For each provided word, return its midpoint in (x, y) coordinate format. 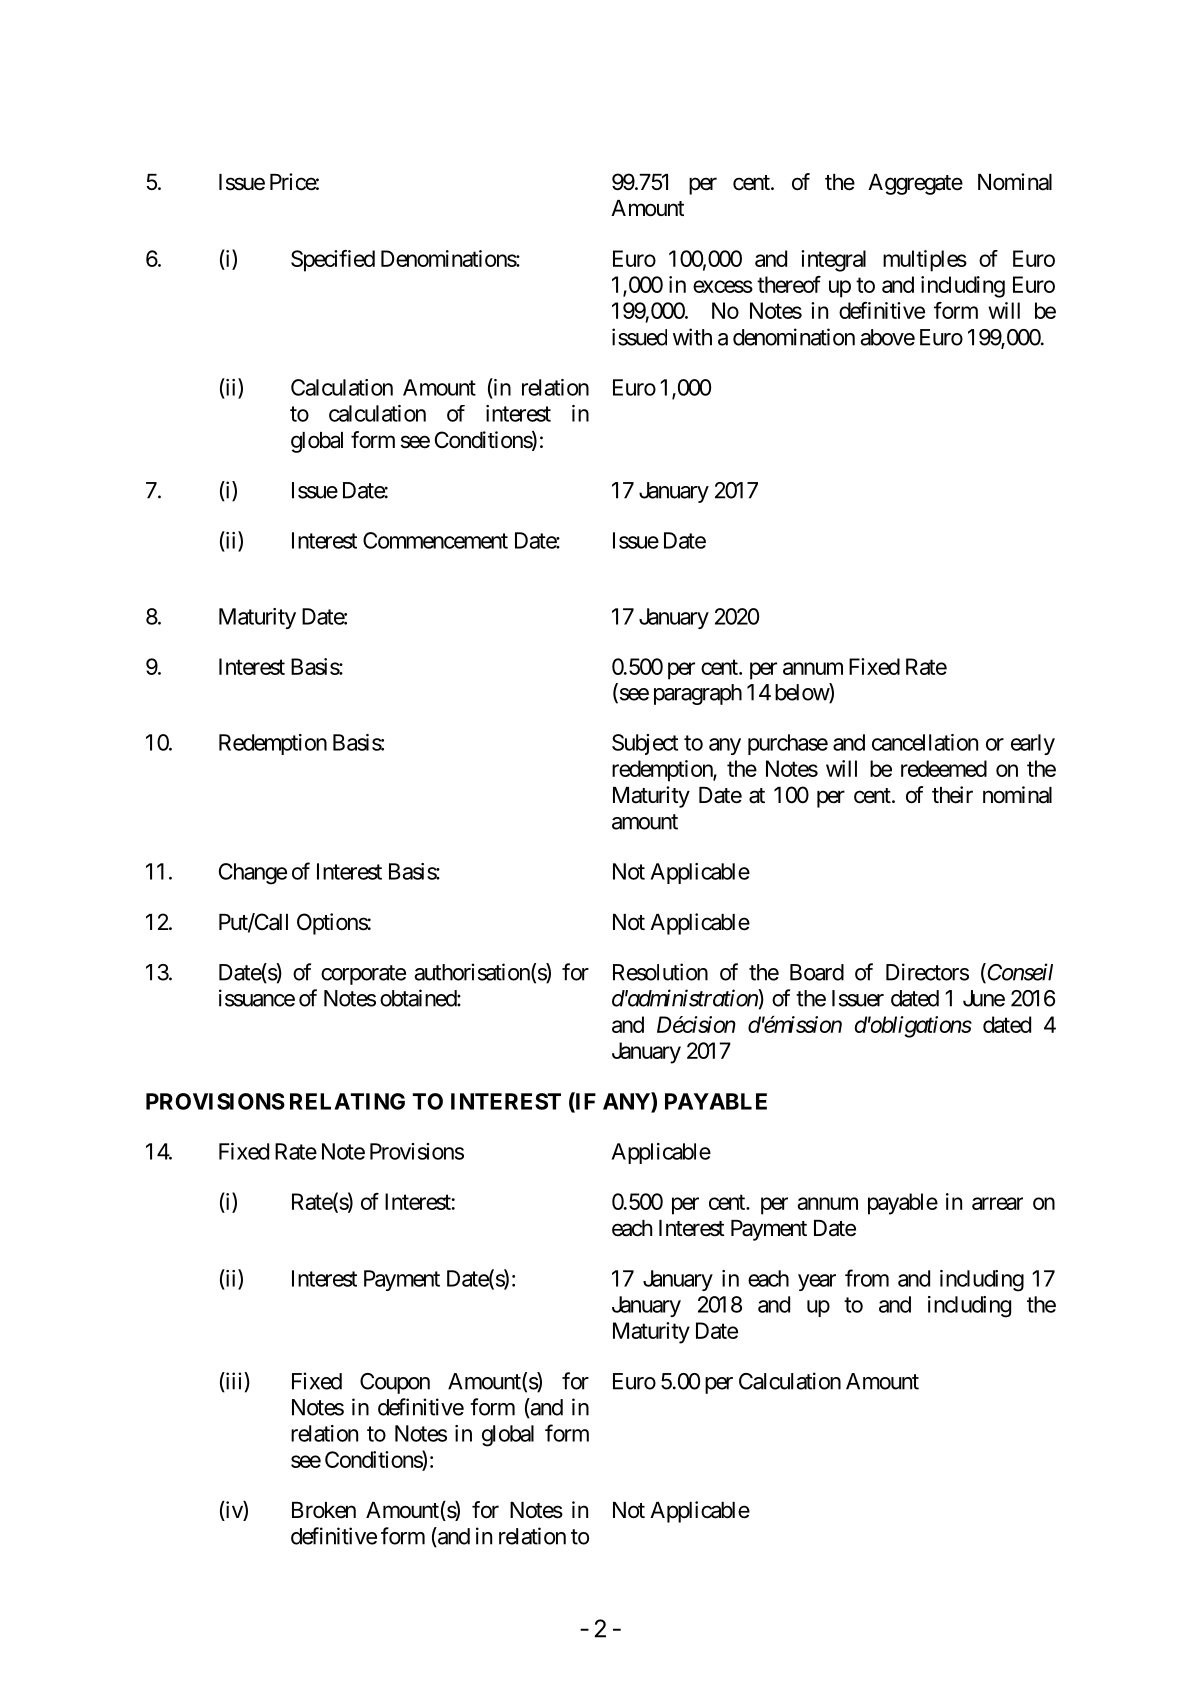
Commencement (435, 540)
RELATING (347, 1101)
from (867, 1278)
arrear (997, 1203)
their (952, 795)
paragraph (698, 694)
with (692, 337)
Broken (324, 1510)
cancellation (925, 742)
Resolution (660, 972)
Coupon (395, 1383)
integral (833, 261)
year (817, 1282)
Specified (333, 261)
